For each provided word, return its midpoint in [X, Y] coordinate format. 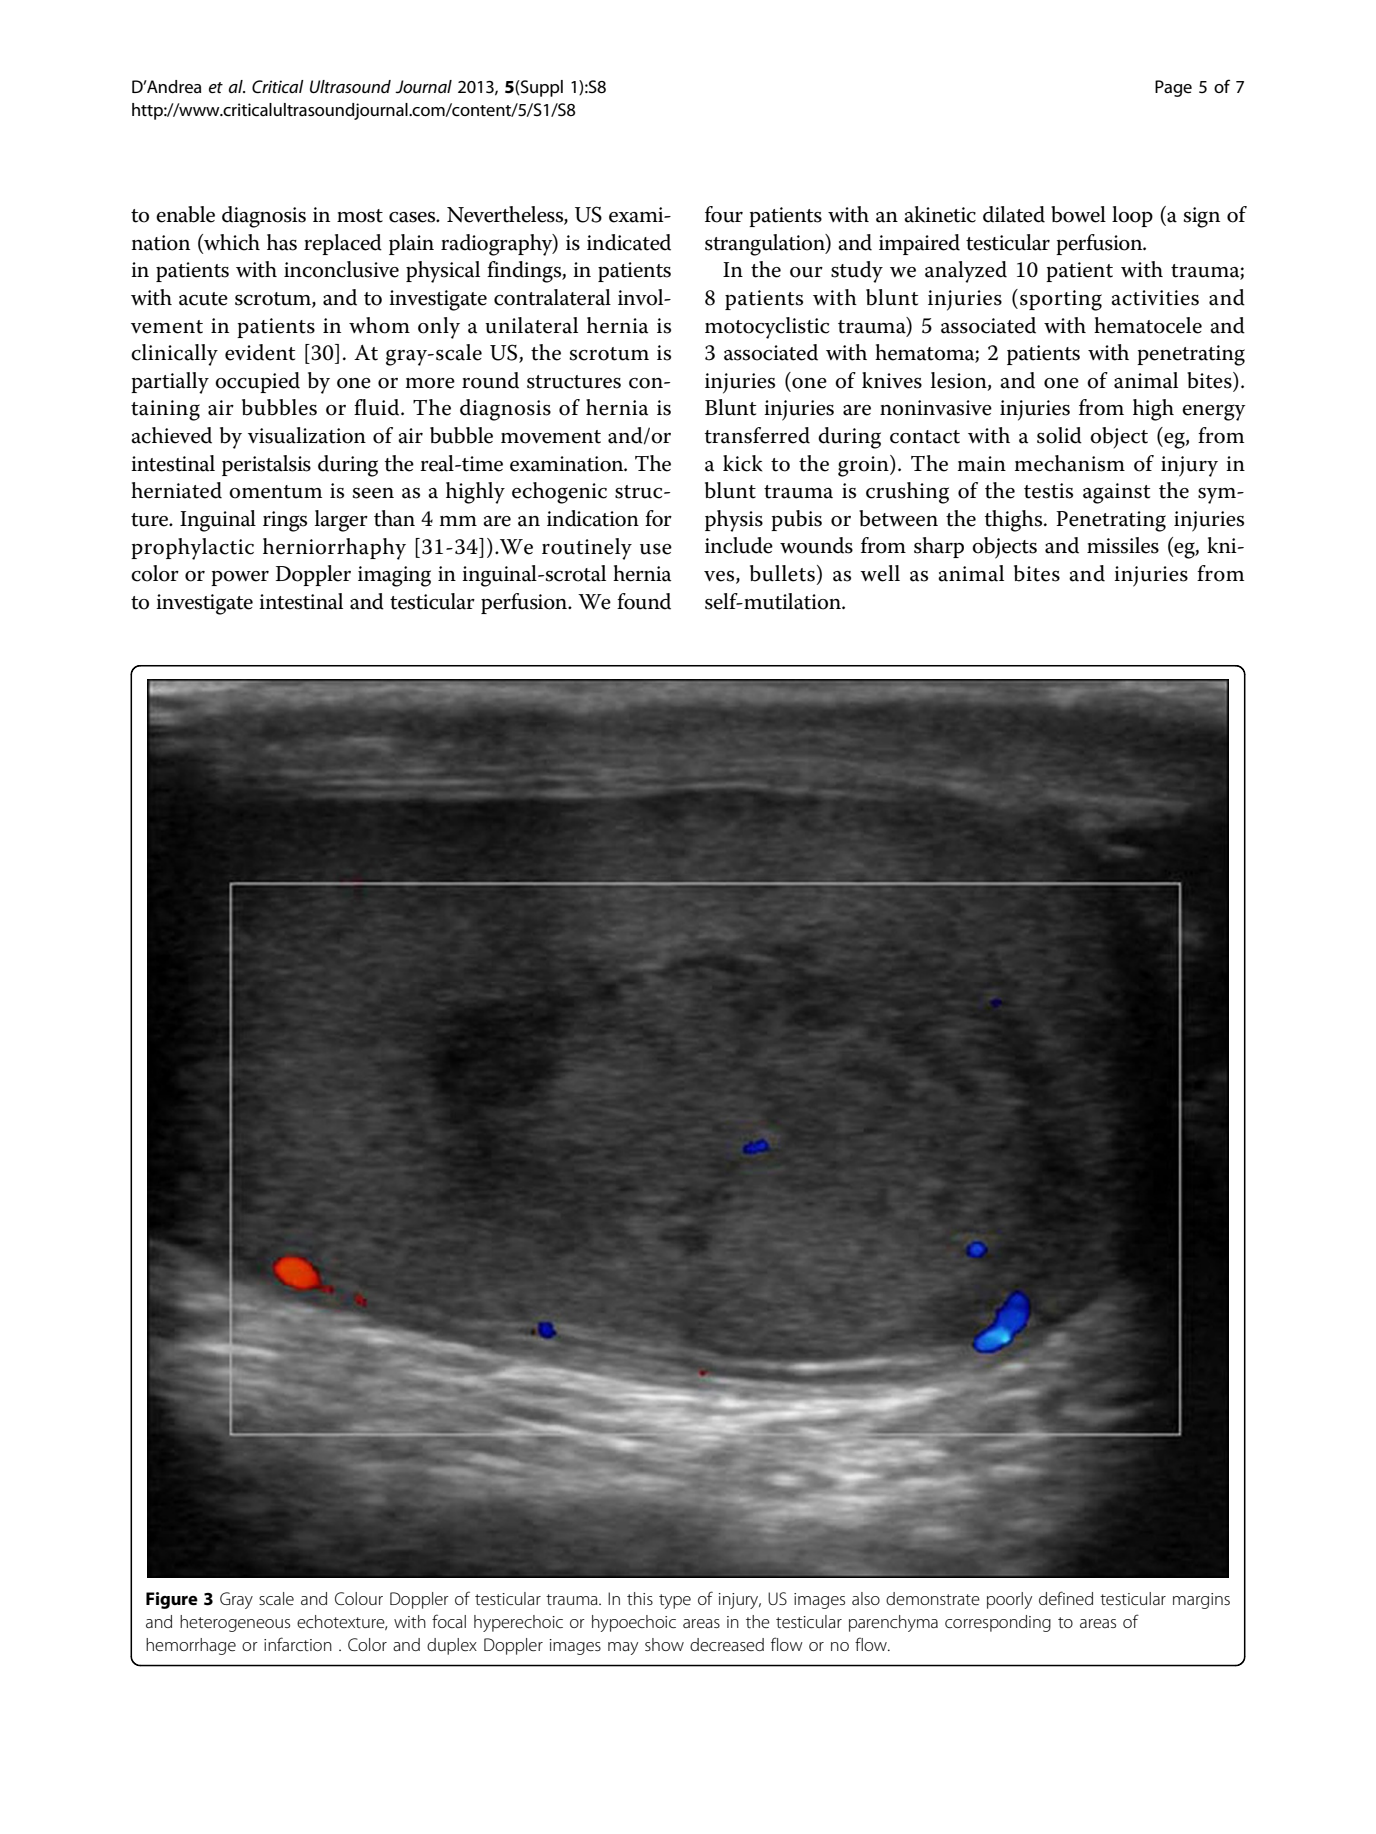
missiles [1123, 545]
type [675, 1601]
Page [1173, 88]
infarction [298, 1644]
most [360, 216]
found [644, 601]
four [724, 214]
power [240, 578]
